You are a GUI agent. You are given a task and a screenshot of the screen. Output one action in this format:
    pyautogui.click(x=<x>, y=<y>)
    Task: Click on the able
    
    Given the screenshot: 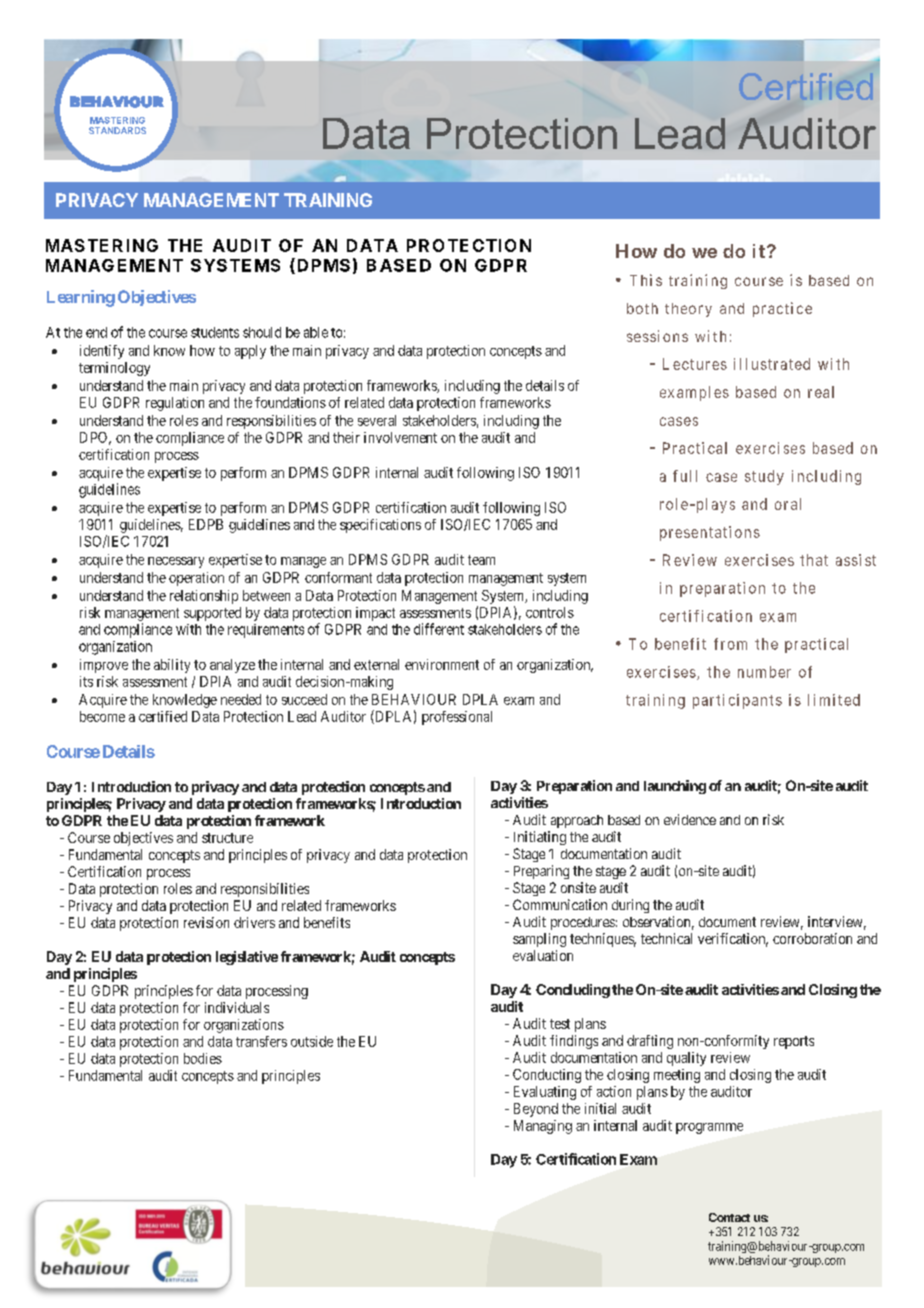 What is the action you would take?
    pyautogui.click(x=316, y=332)
